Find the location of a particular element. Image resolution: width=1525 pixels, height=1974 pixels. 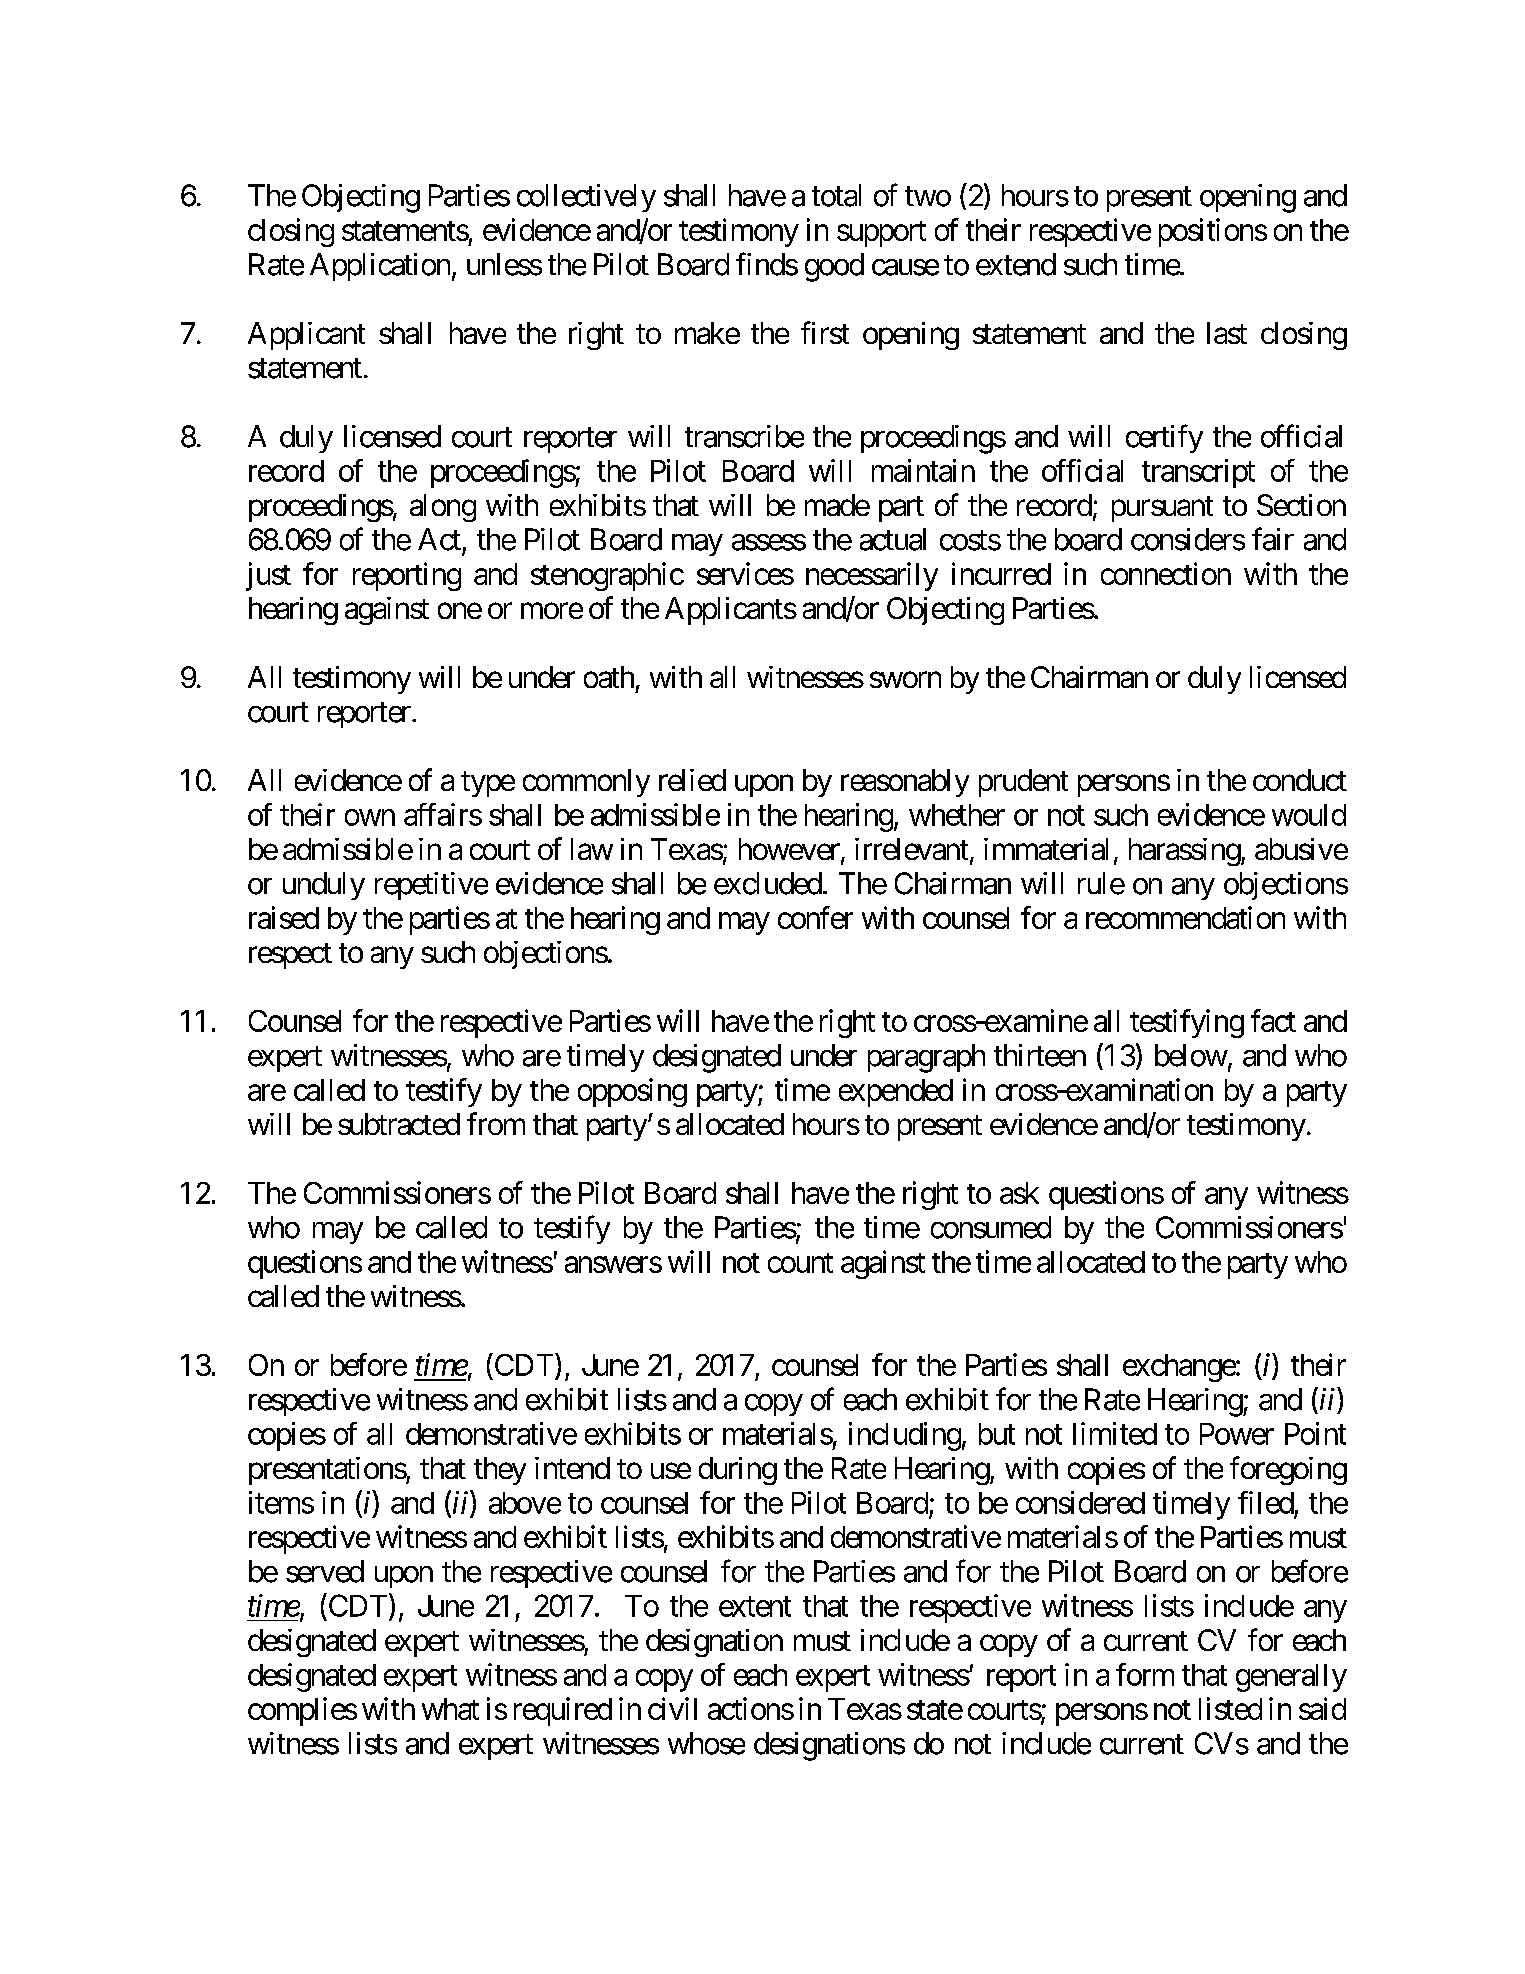

necessarily is located at coordinates (872, 576).
